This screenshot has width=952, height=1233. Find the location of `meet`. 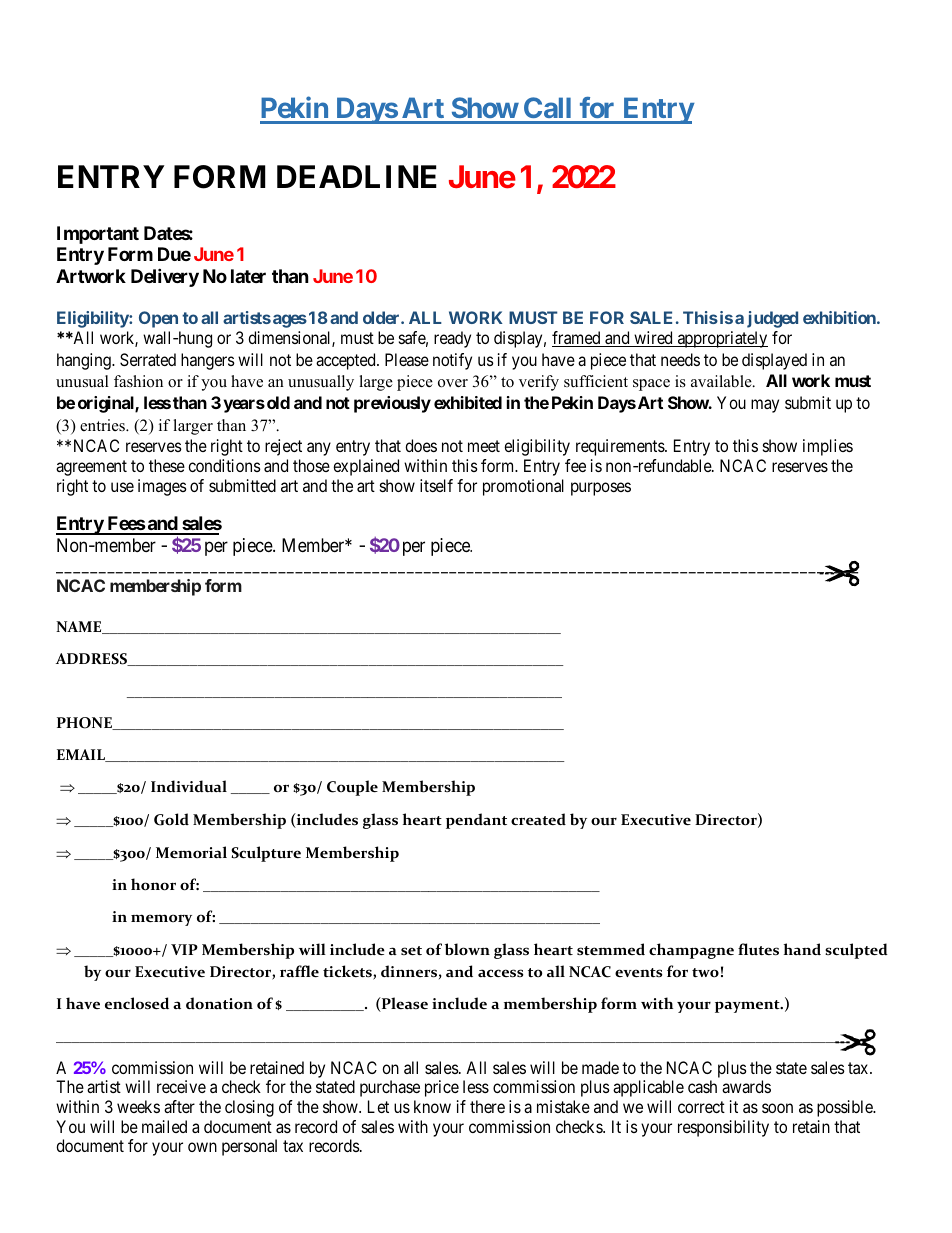

meet is located at coordinates (484, 446).
